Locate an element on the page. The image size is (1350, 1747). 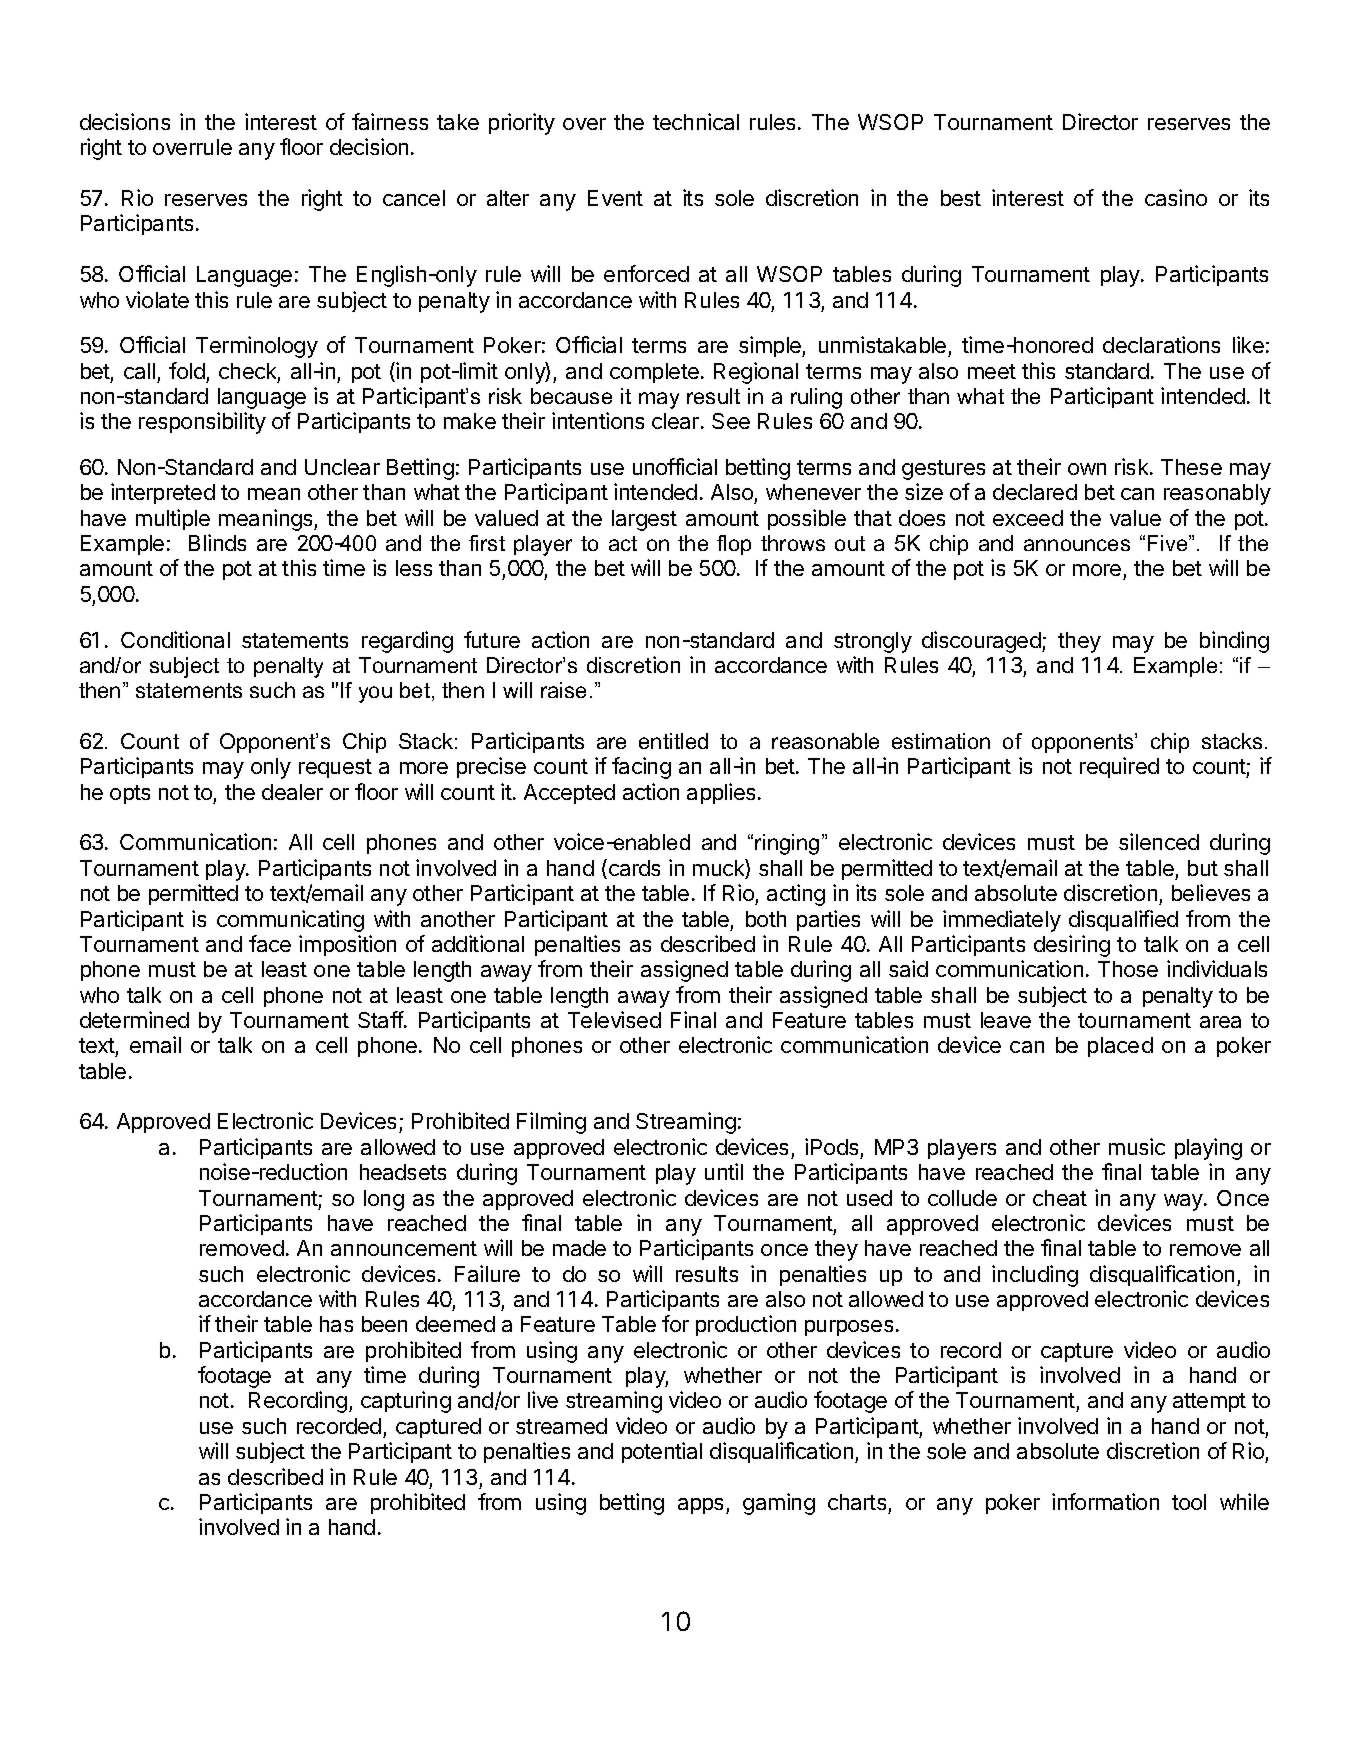
face is located at coordinates (270, 943).
